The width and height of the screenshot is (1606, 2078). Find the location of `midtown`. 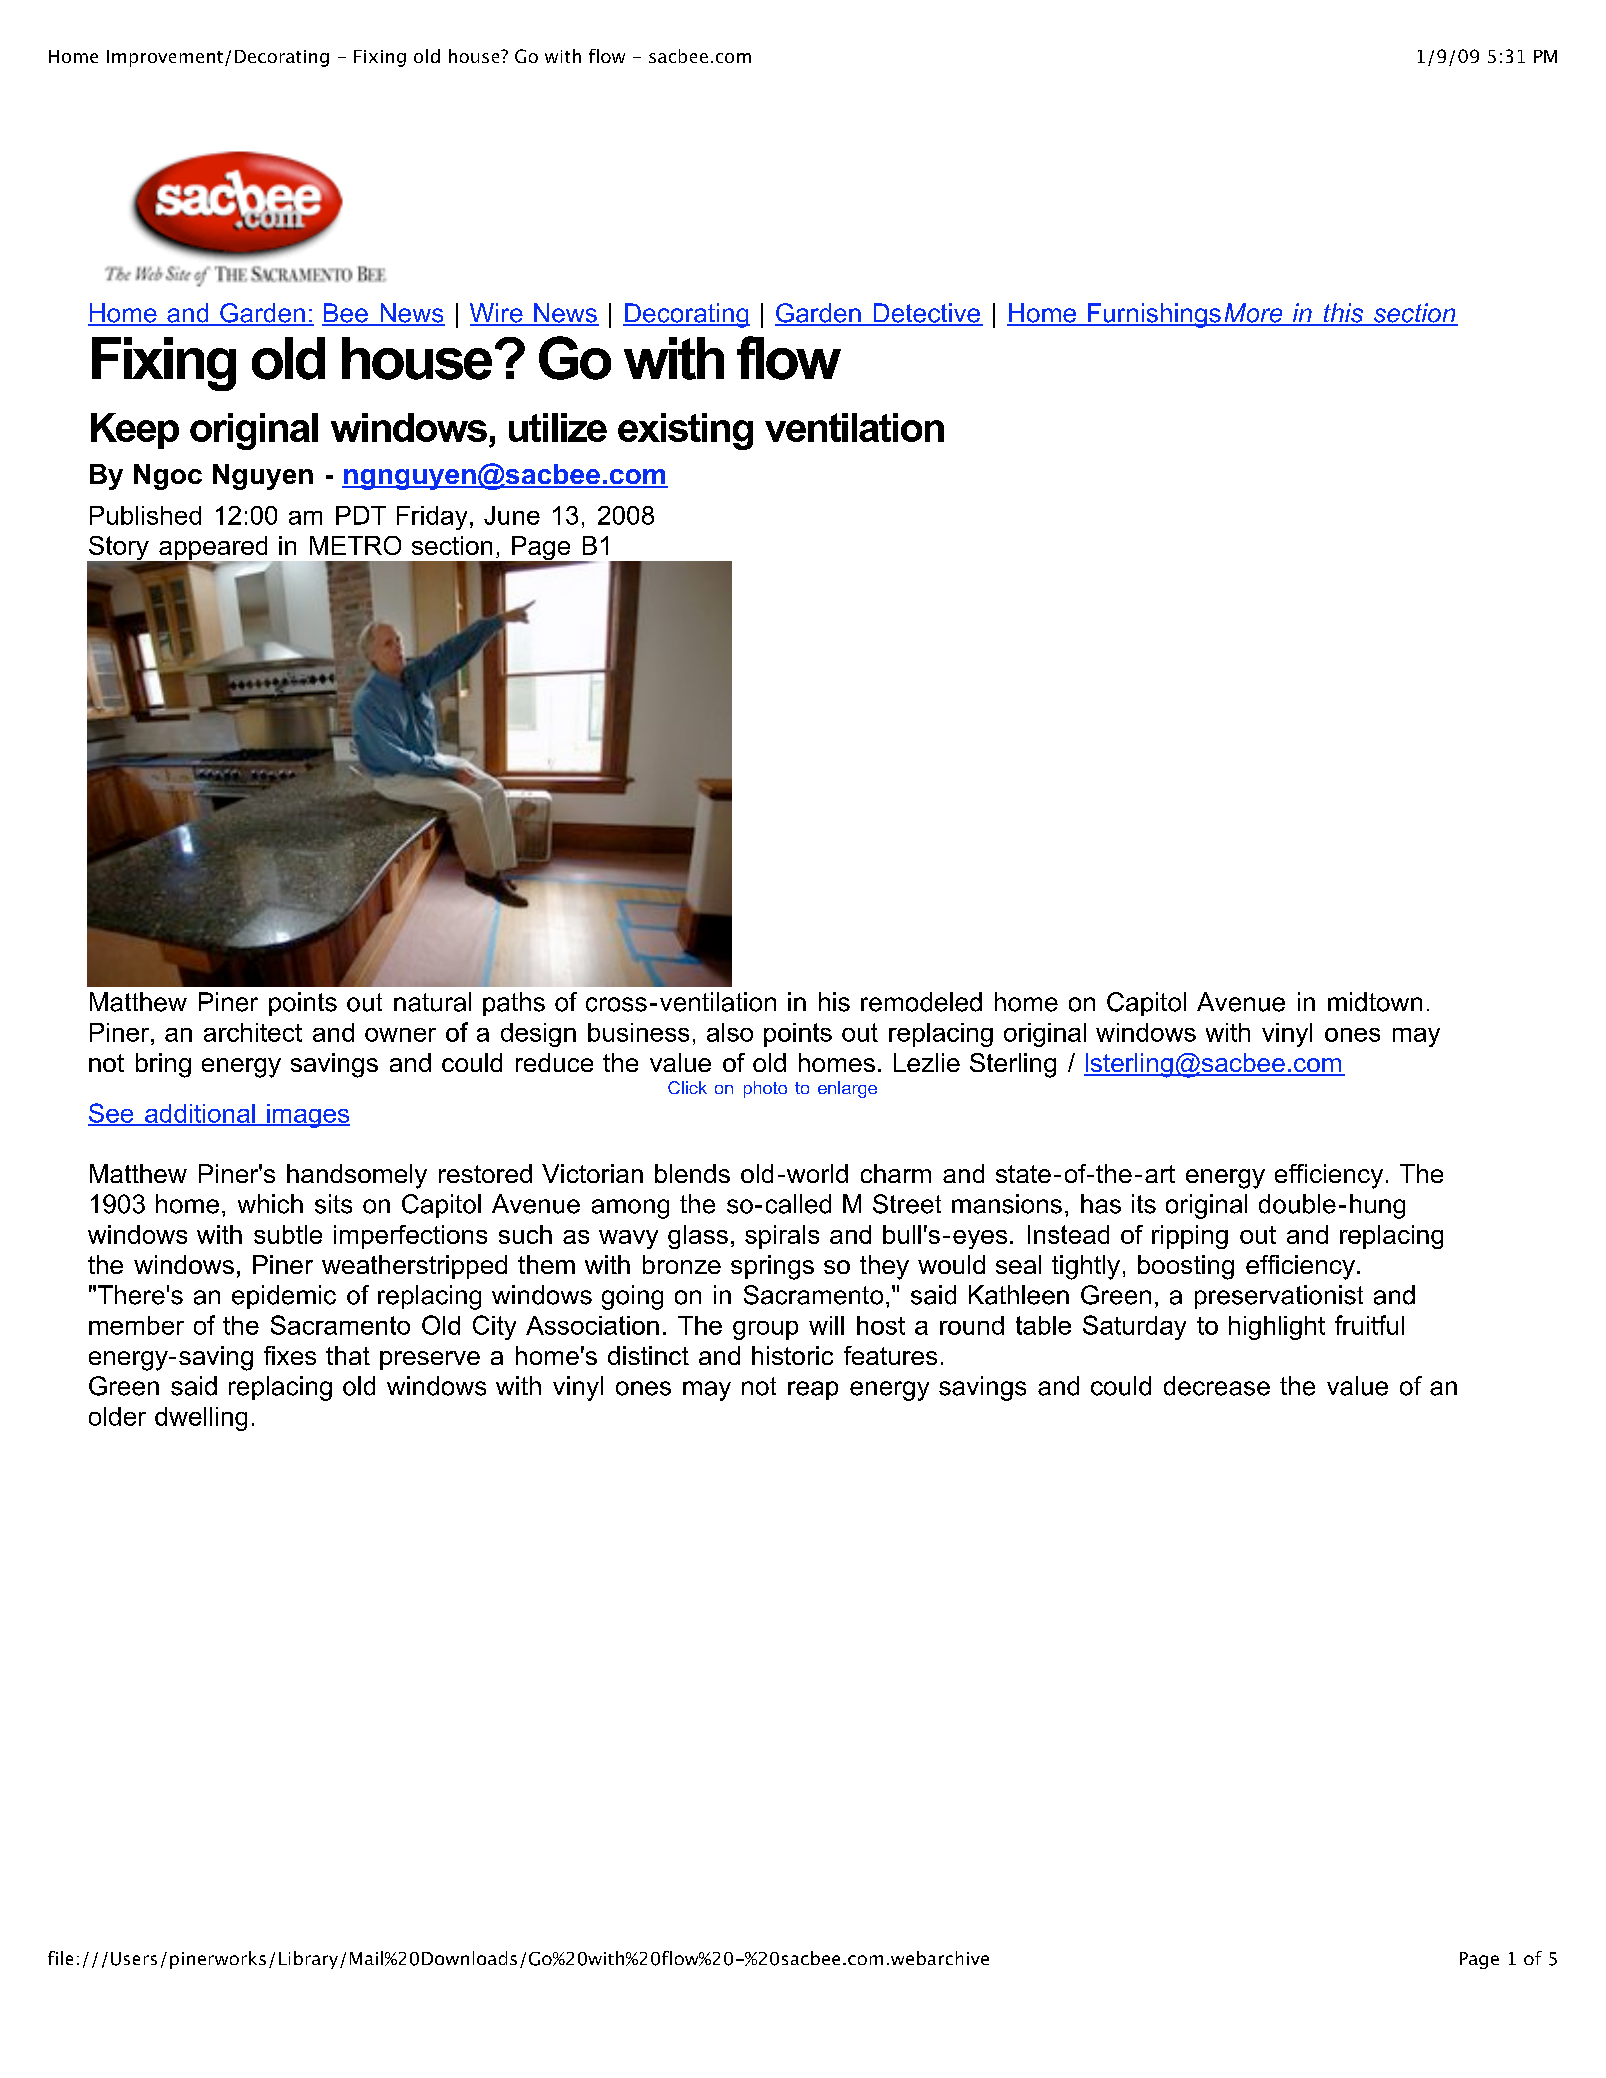

midtown is located at coordinates (1375, 1002).
